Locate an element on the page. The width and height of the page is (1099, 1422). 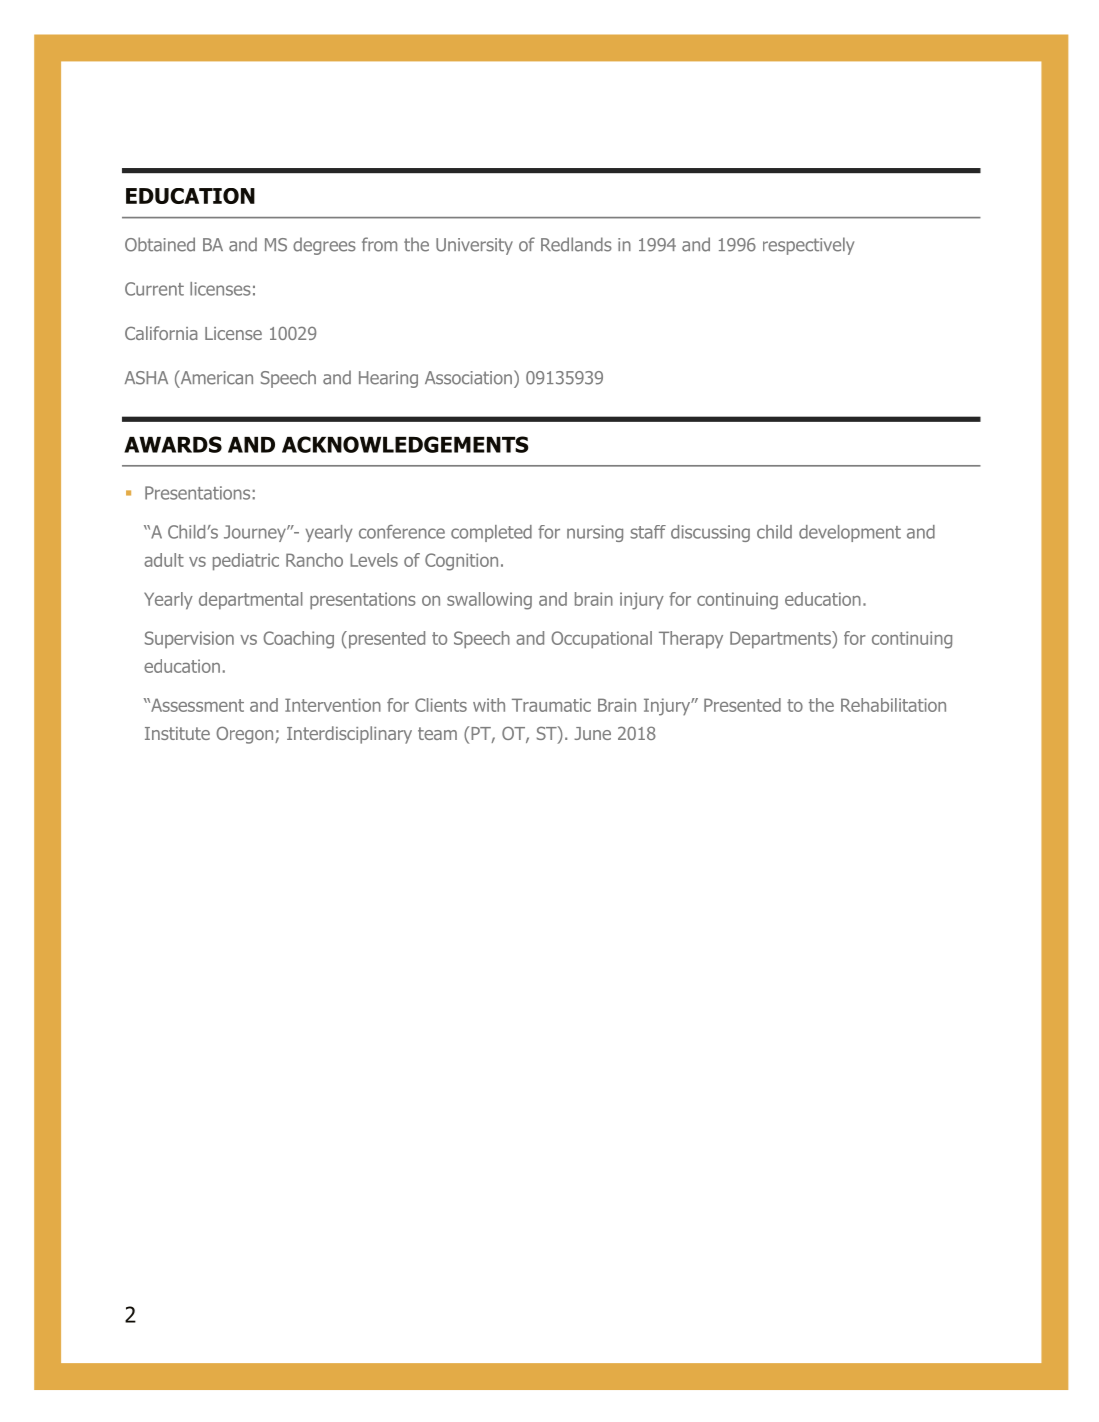
respectively is located at coordinates (808, 246).
